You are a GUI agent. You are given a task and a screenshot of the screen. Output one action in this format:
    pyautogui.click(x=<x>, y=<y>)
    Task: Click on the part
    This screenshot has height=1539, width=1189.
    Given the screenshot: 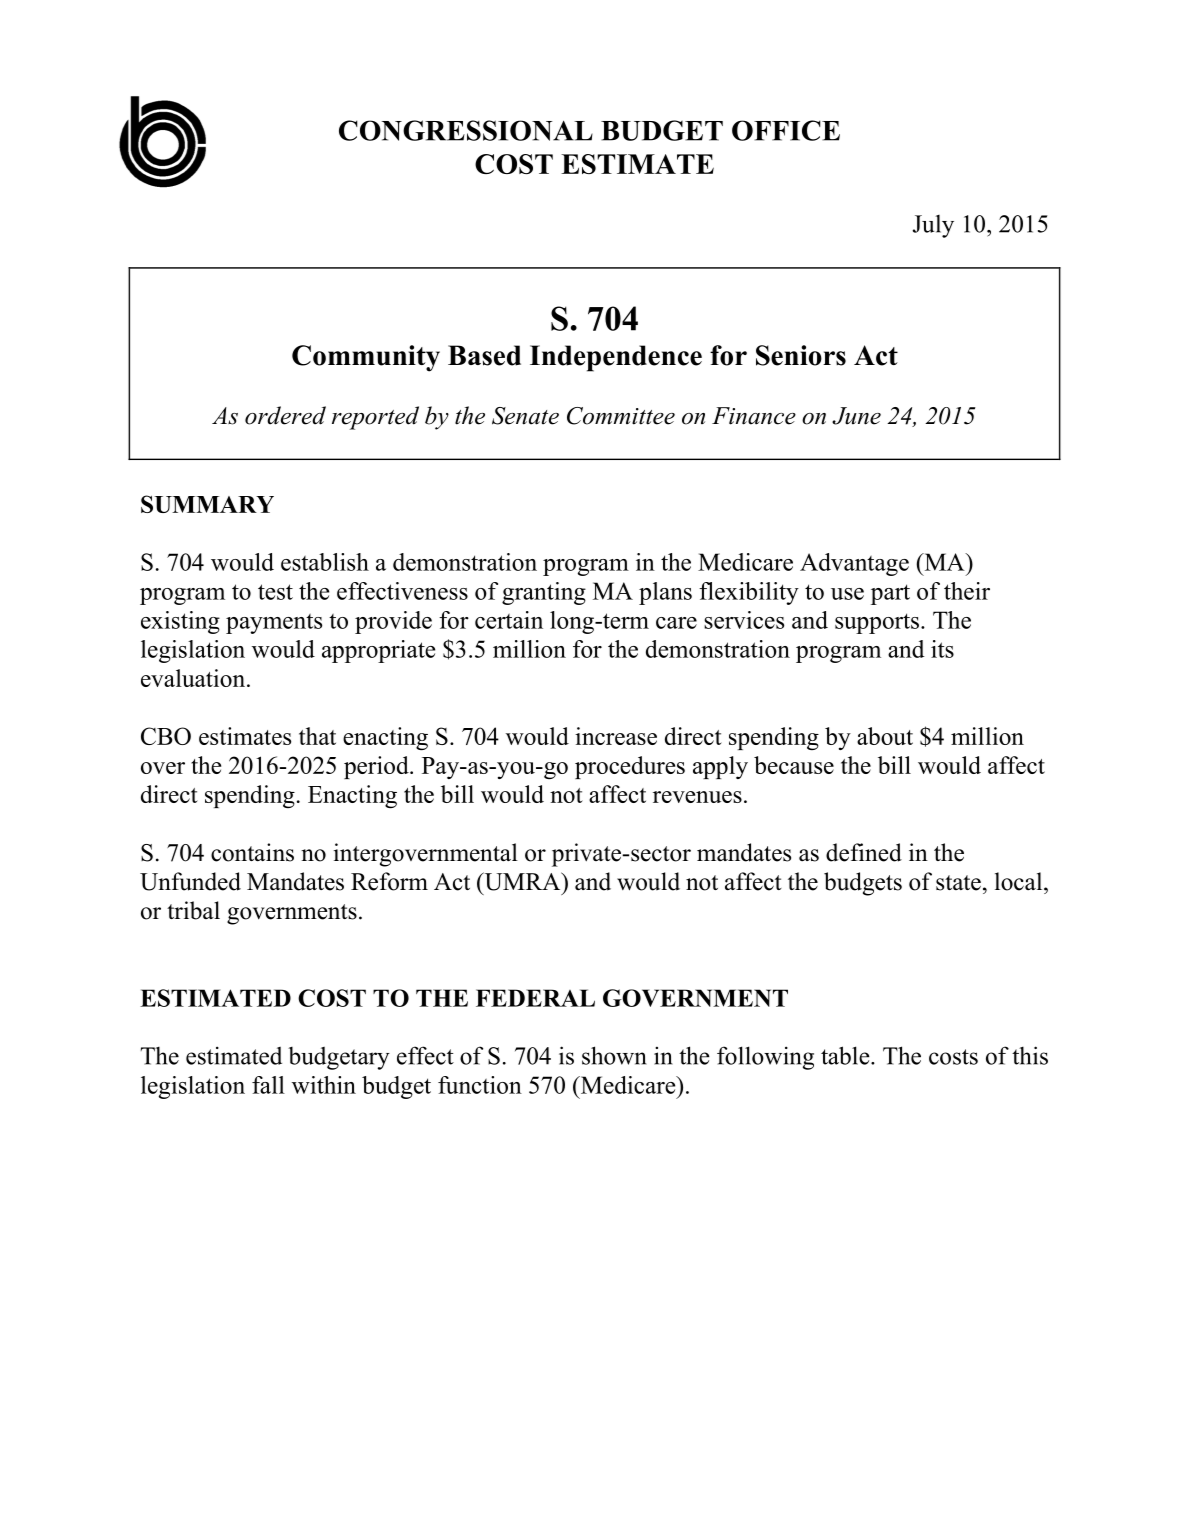 What is the action you would take?
    pyautogui.click(x=890, y=594)
